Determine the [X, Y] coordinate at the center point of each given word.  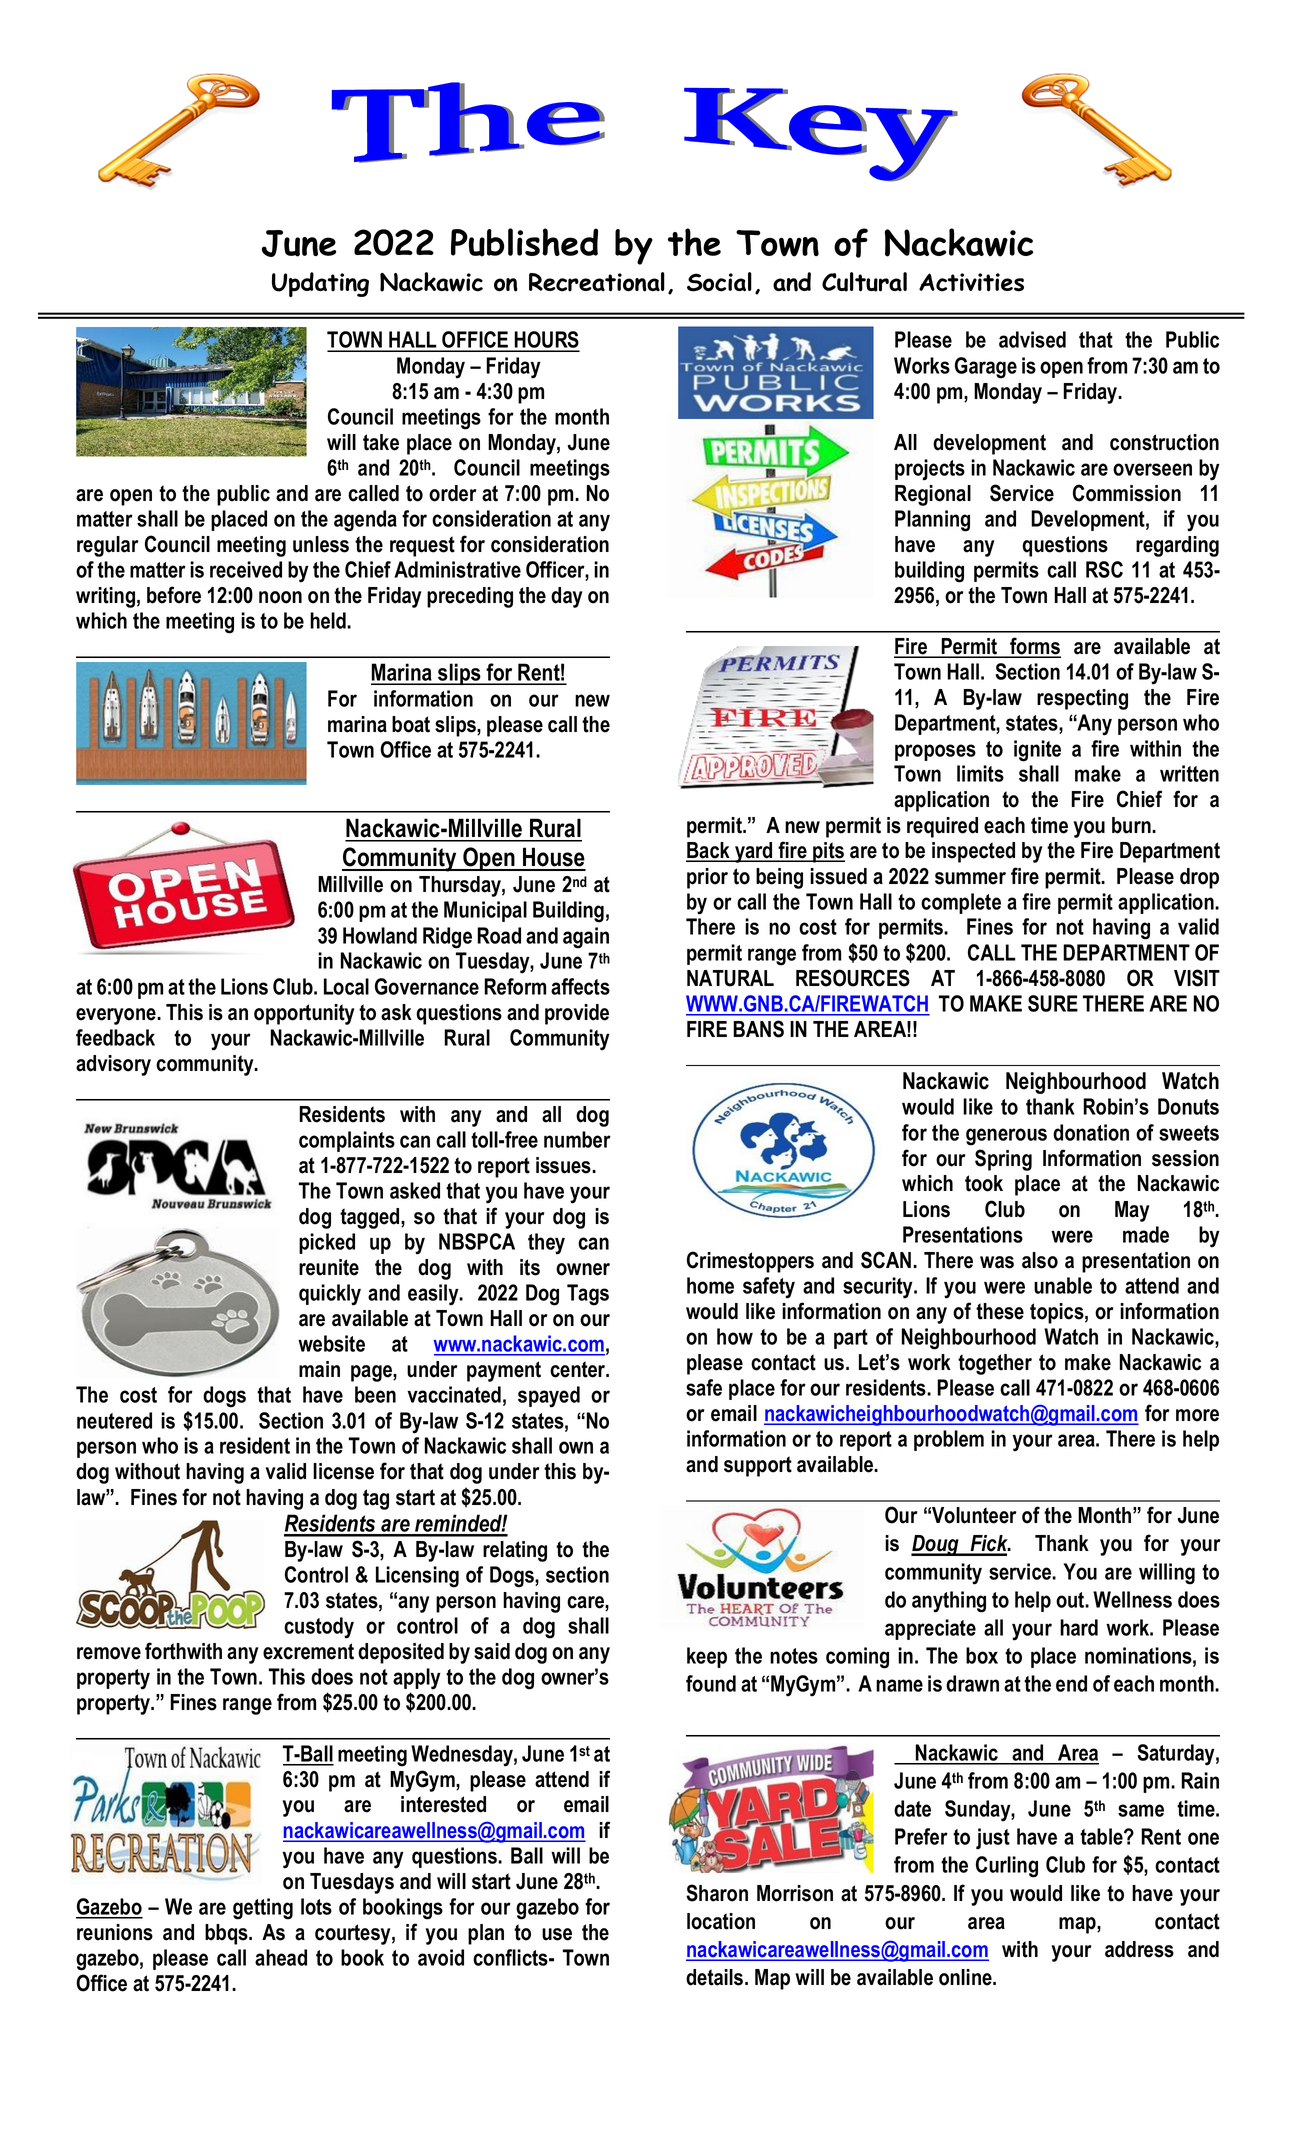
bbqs [227, 1934]
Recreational [597, 282]
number [577, 1139]
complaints [347, 1141]
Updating [320, 284]
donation [1091, 1132]
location [721, 1921]
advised [1032, 339]
